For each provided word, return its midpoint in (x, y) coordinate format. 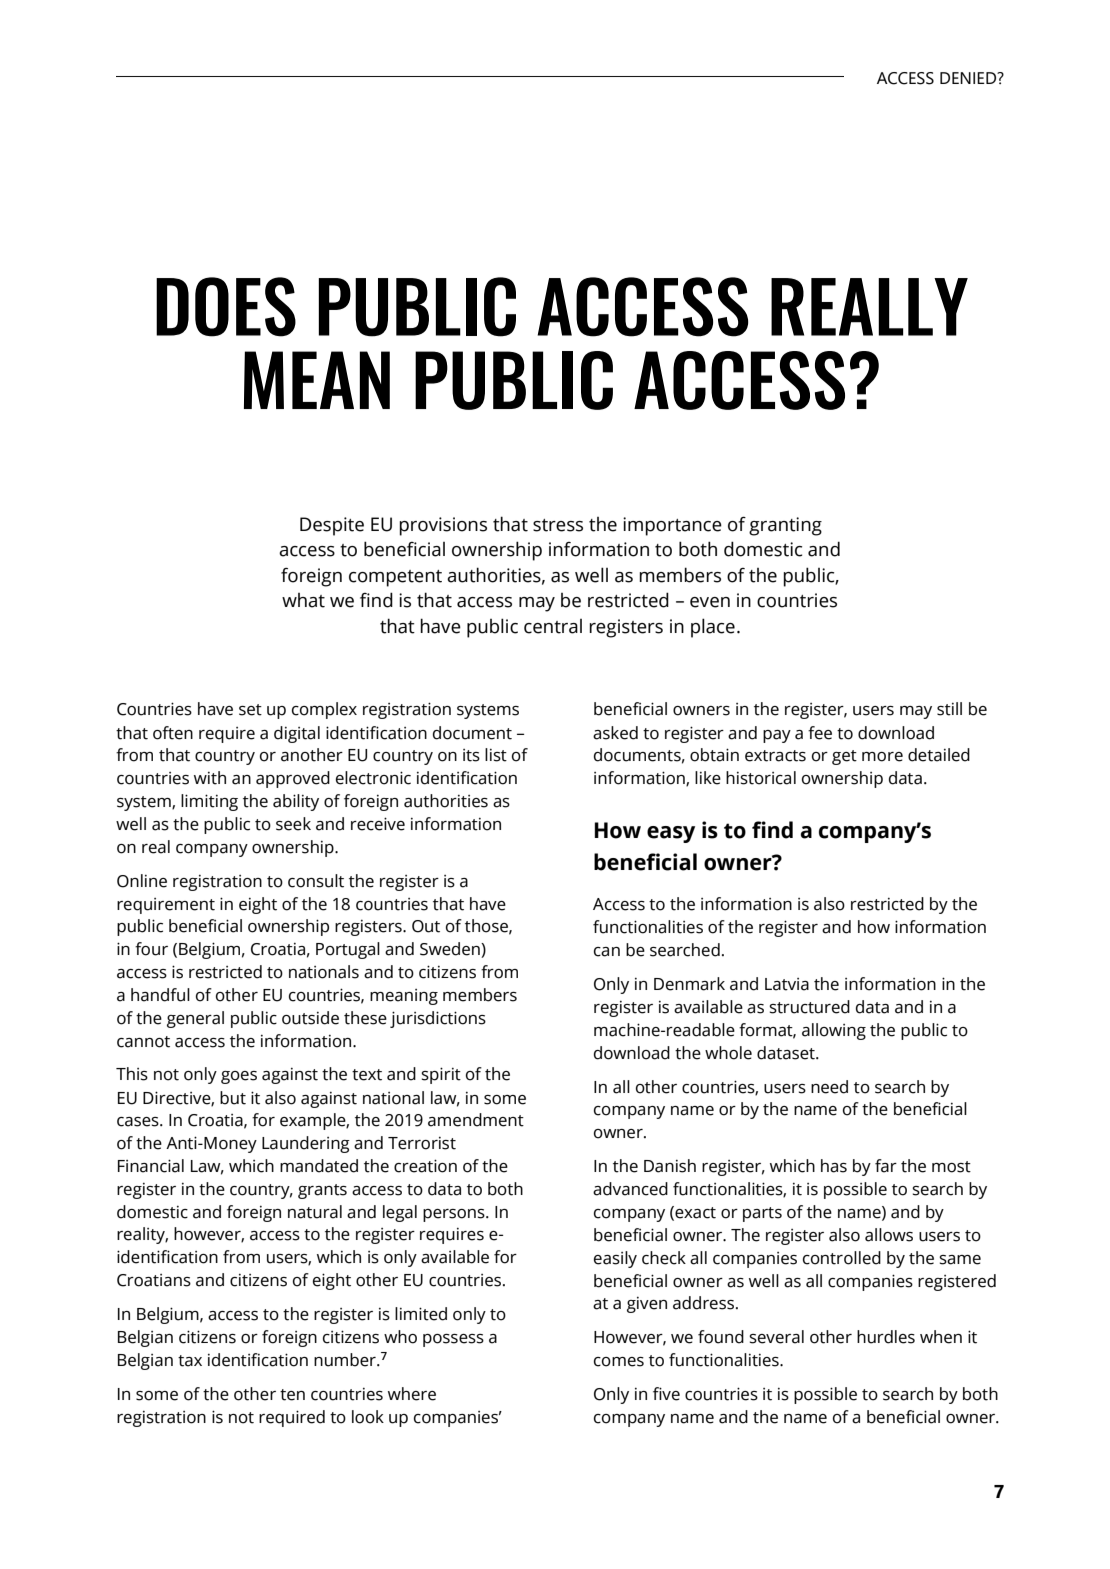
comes (619, 1362)
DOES (226, 307)
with (210, 778)
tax (190, 1361)
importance (672, 526)
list (496, 755)
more (882, 757)
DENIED (969, 78)
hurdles (886, 1337)
